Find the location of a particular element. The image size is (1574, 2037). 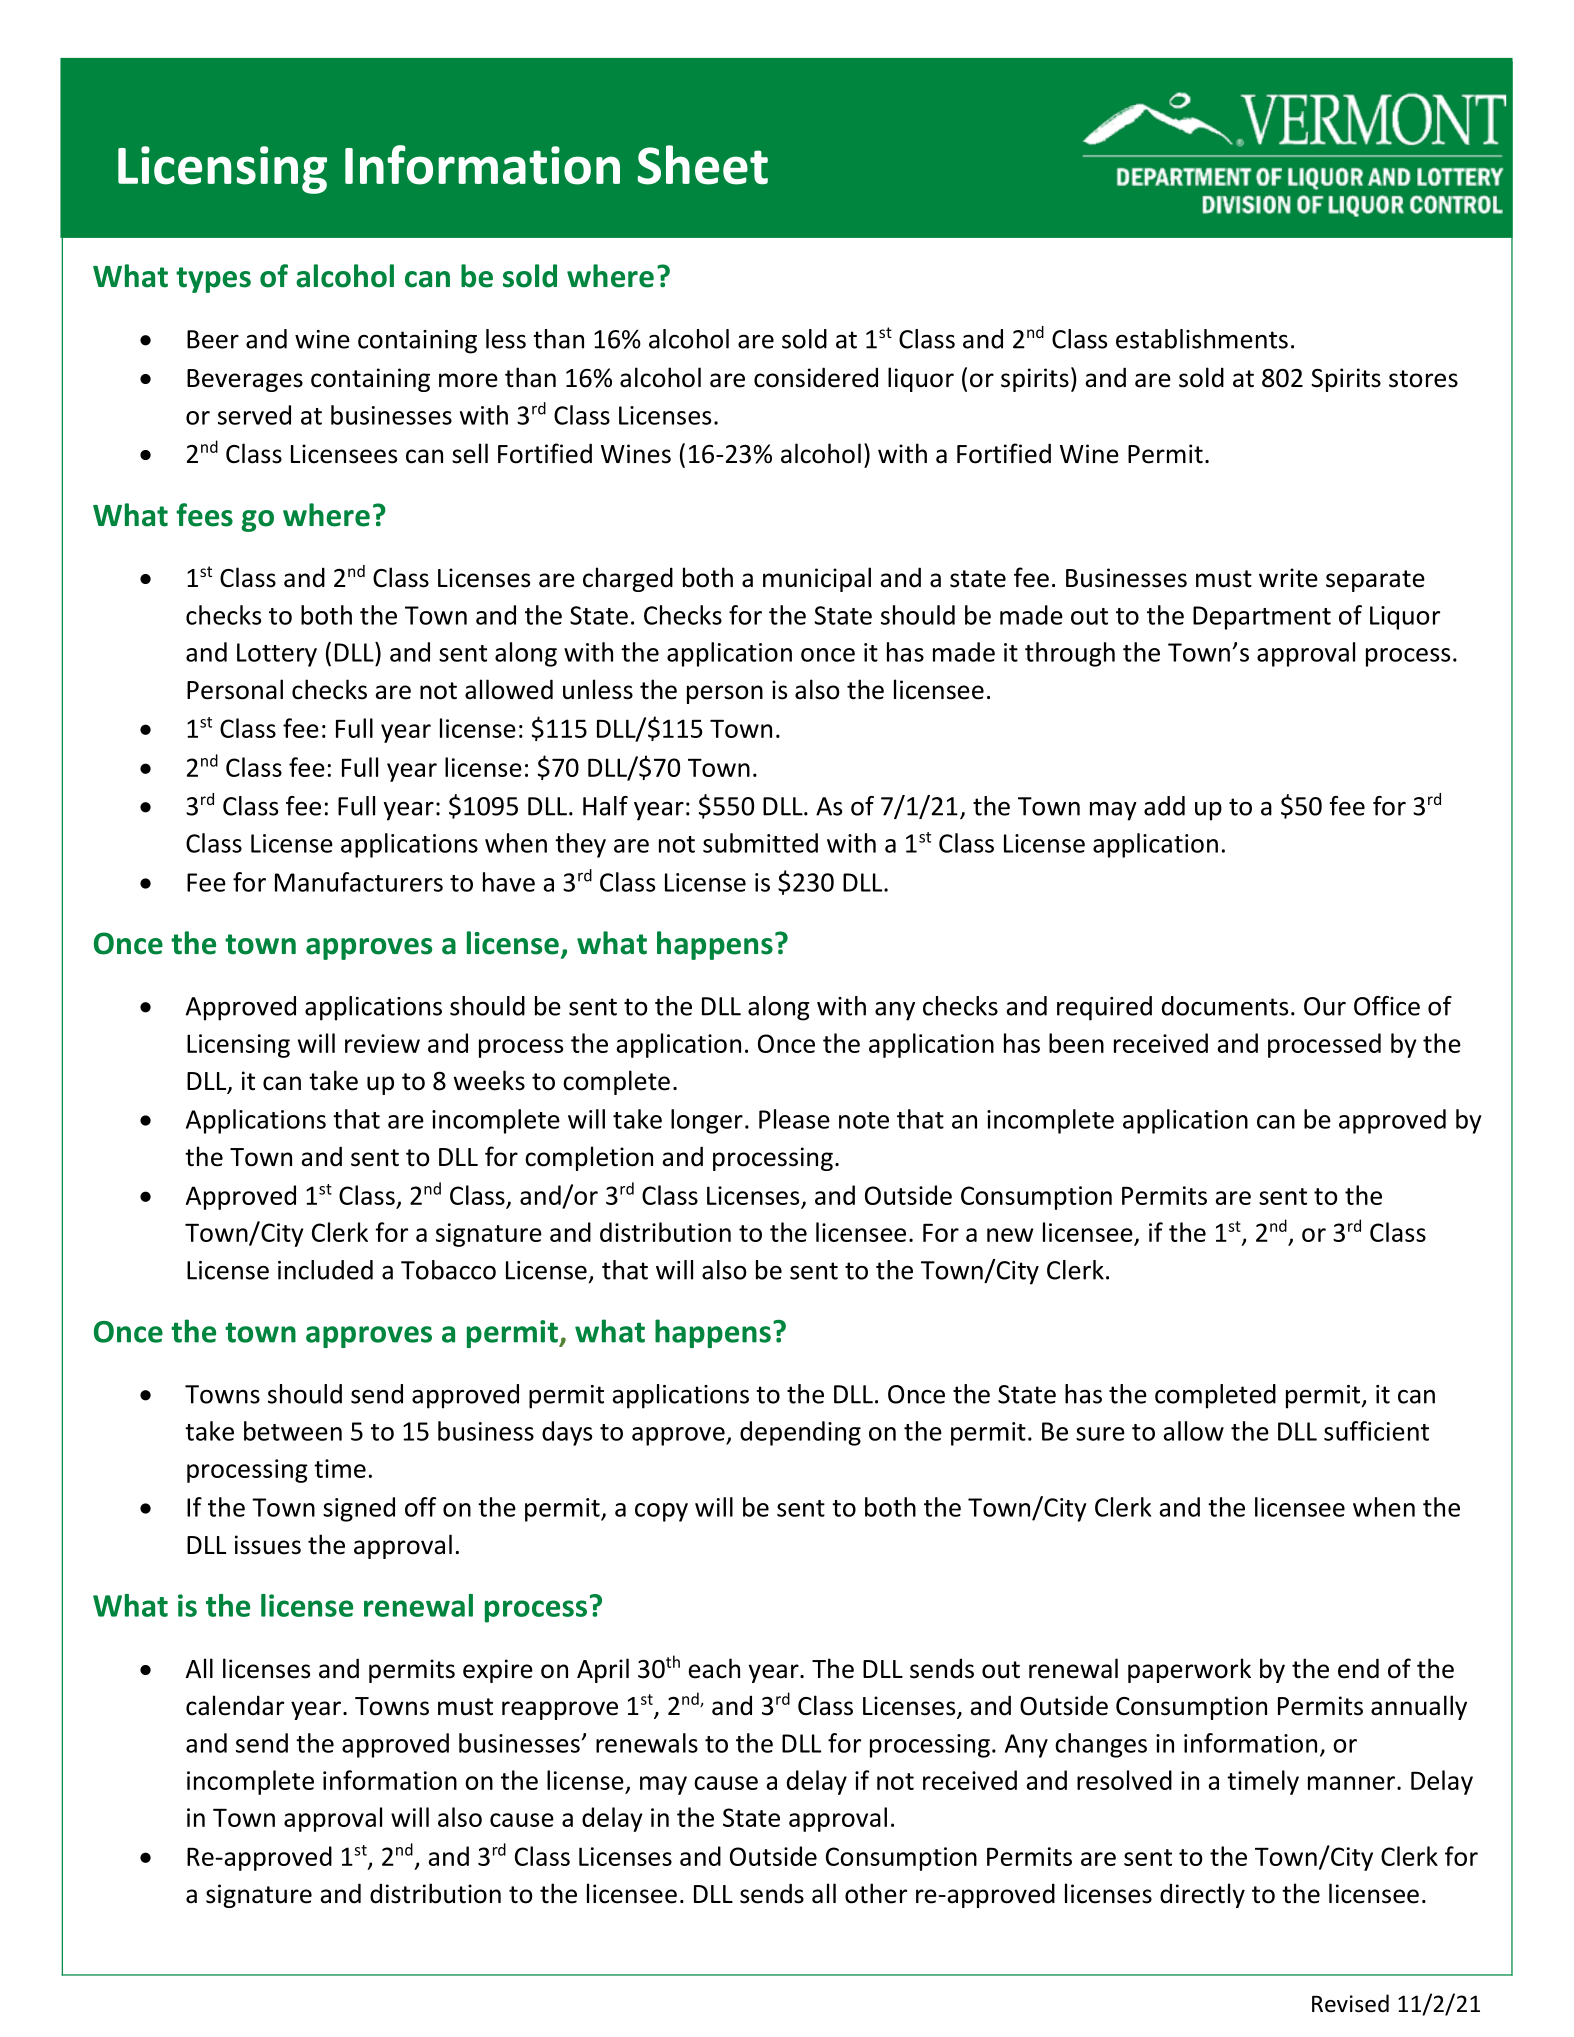

types is located at coordinates (213, 280).
